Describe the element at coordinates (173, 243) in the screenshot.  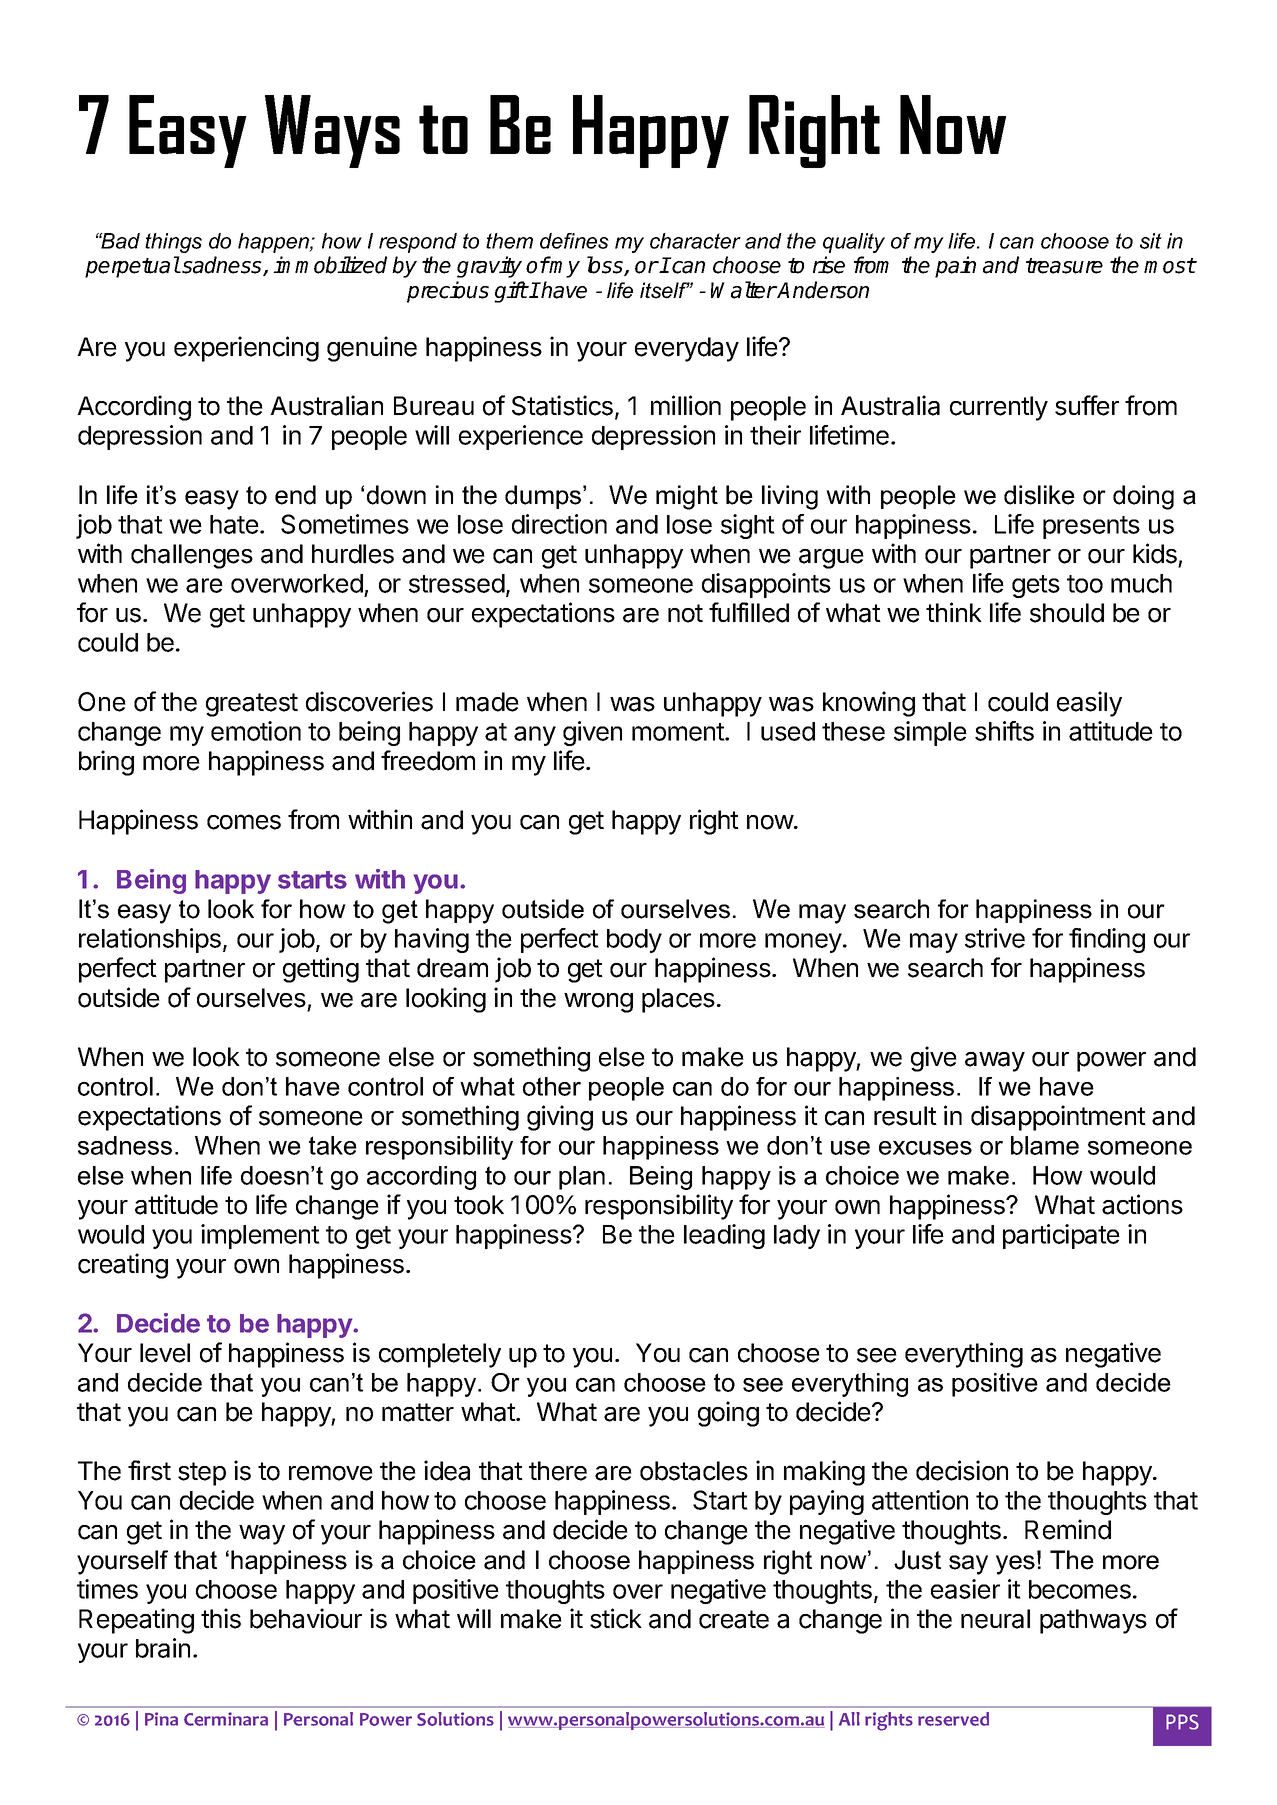
I see `things` at that location.
